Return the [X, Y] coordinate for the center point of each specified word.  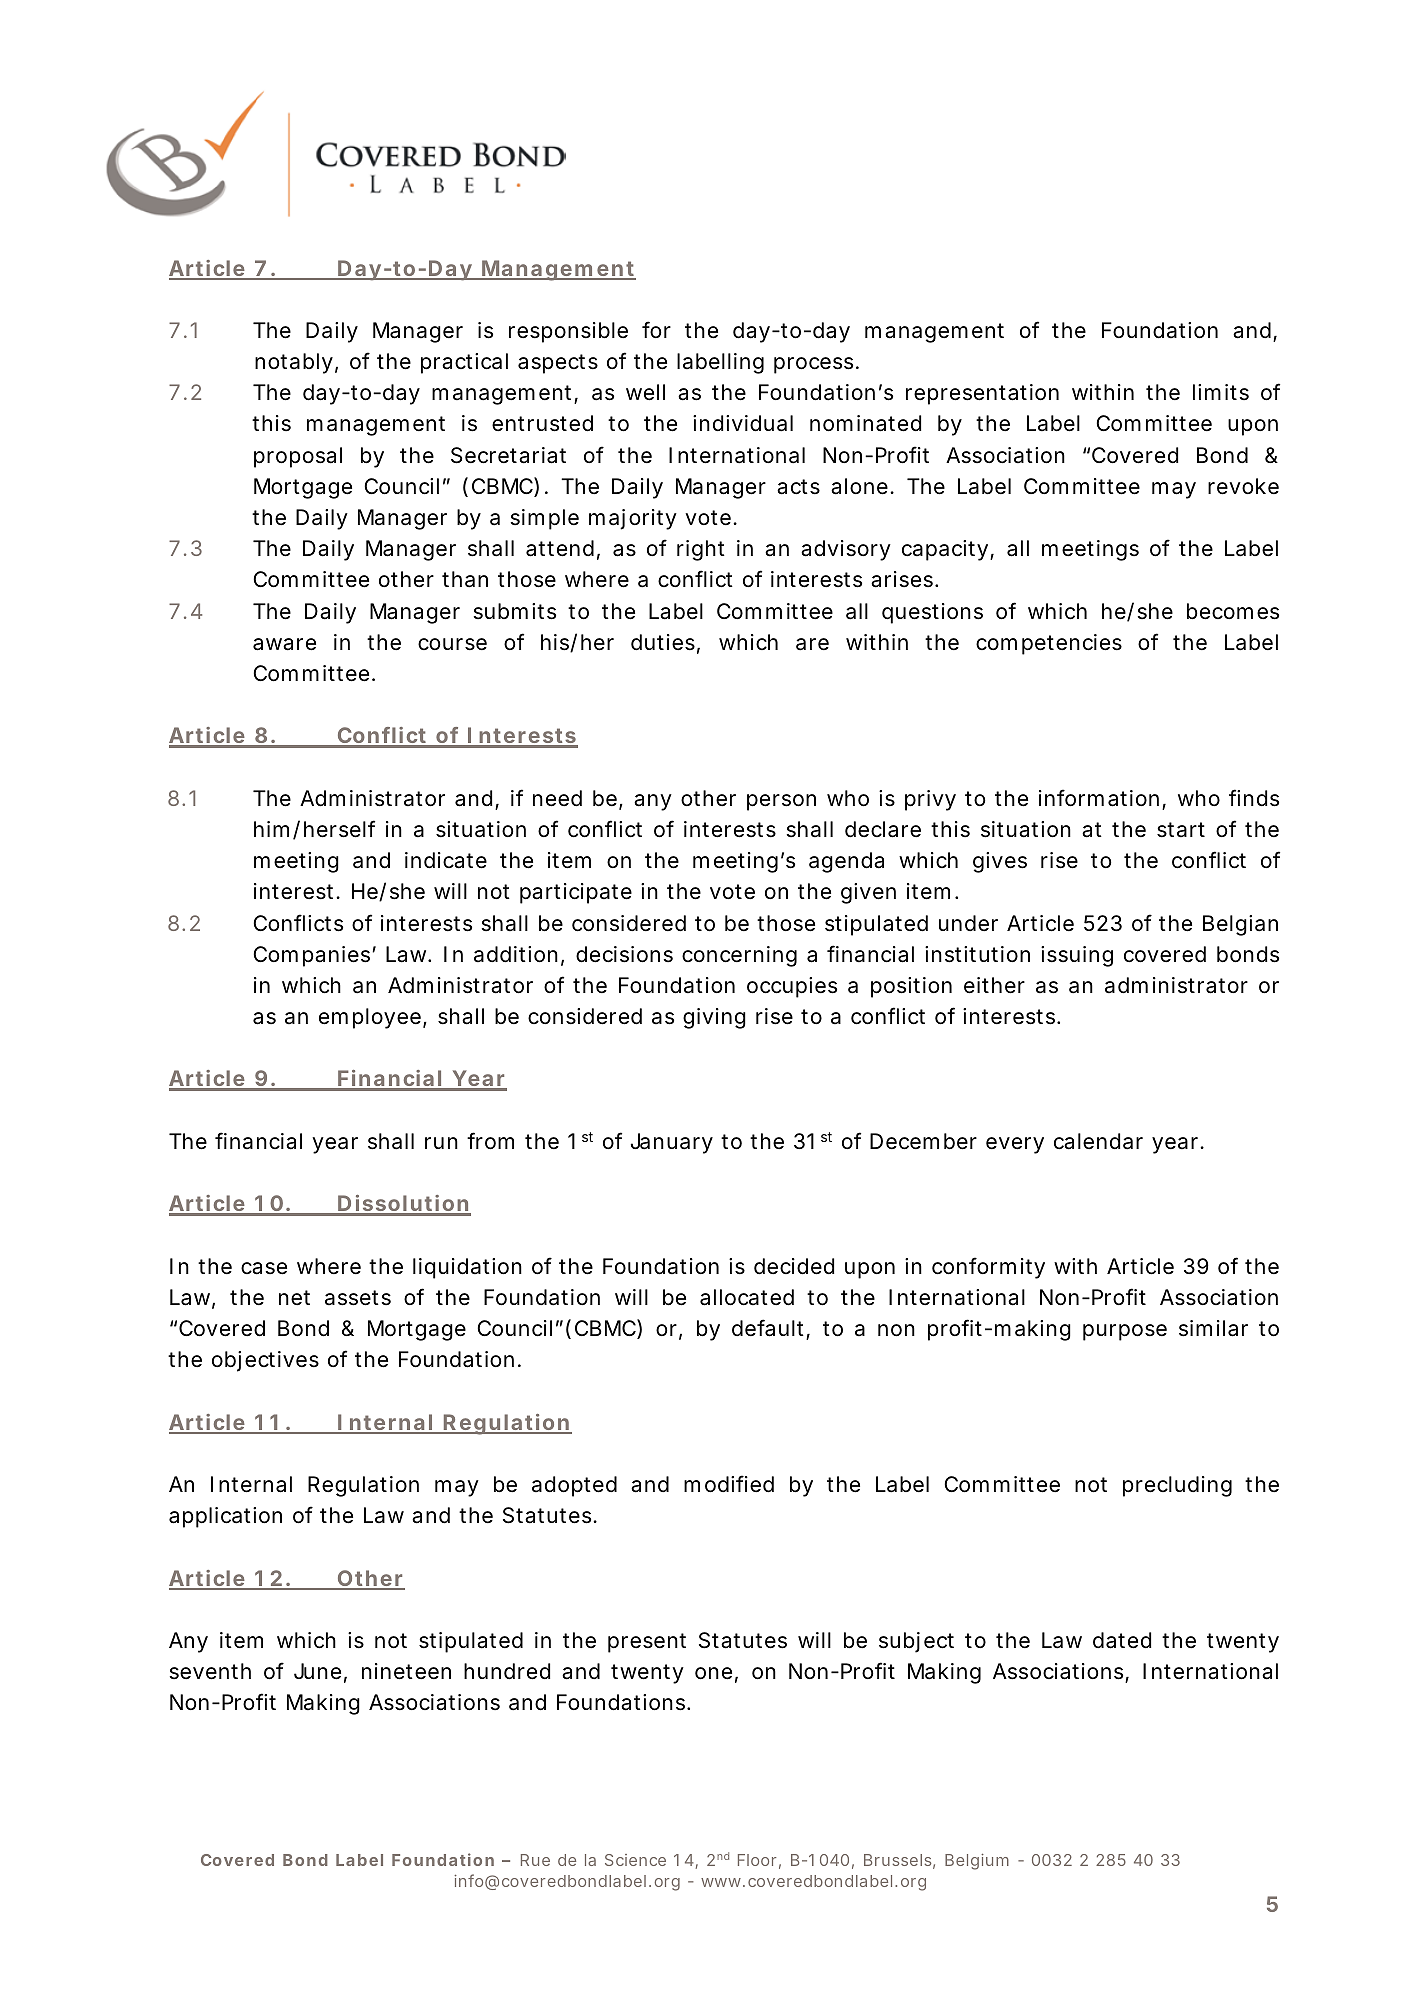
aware [284, 644]
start [1181, 830]
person [781, 802]
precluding [1177, 1486]
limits [1221, 392]
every [1015, 1145]
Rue [535, 1860]
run [441, 1143]
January [672, 1143]
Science [635, 1860]
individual [743, 423]
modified [729, 1484]
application [225, 1517]
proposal [298, 457]
